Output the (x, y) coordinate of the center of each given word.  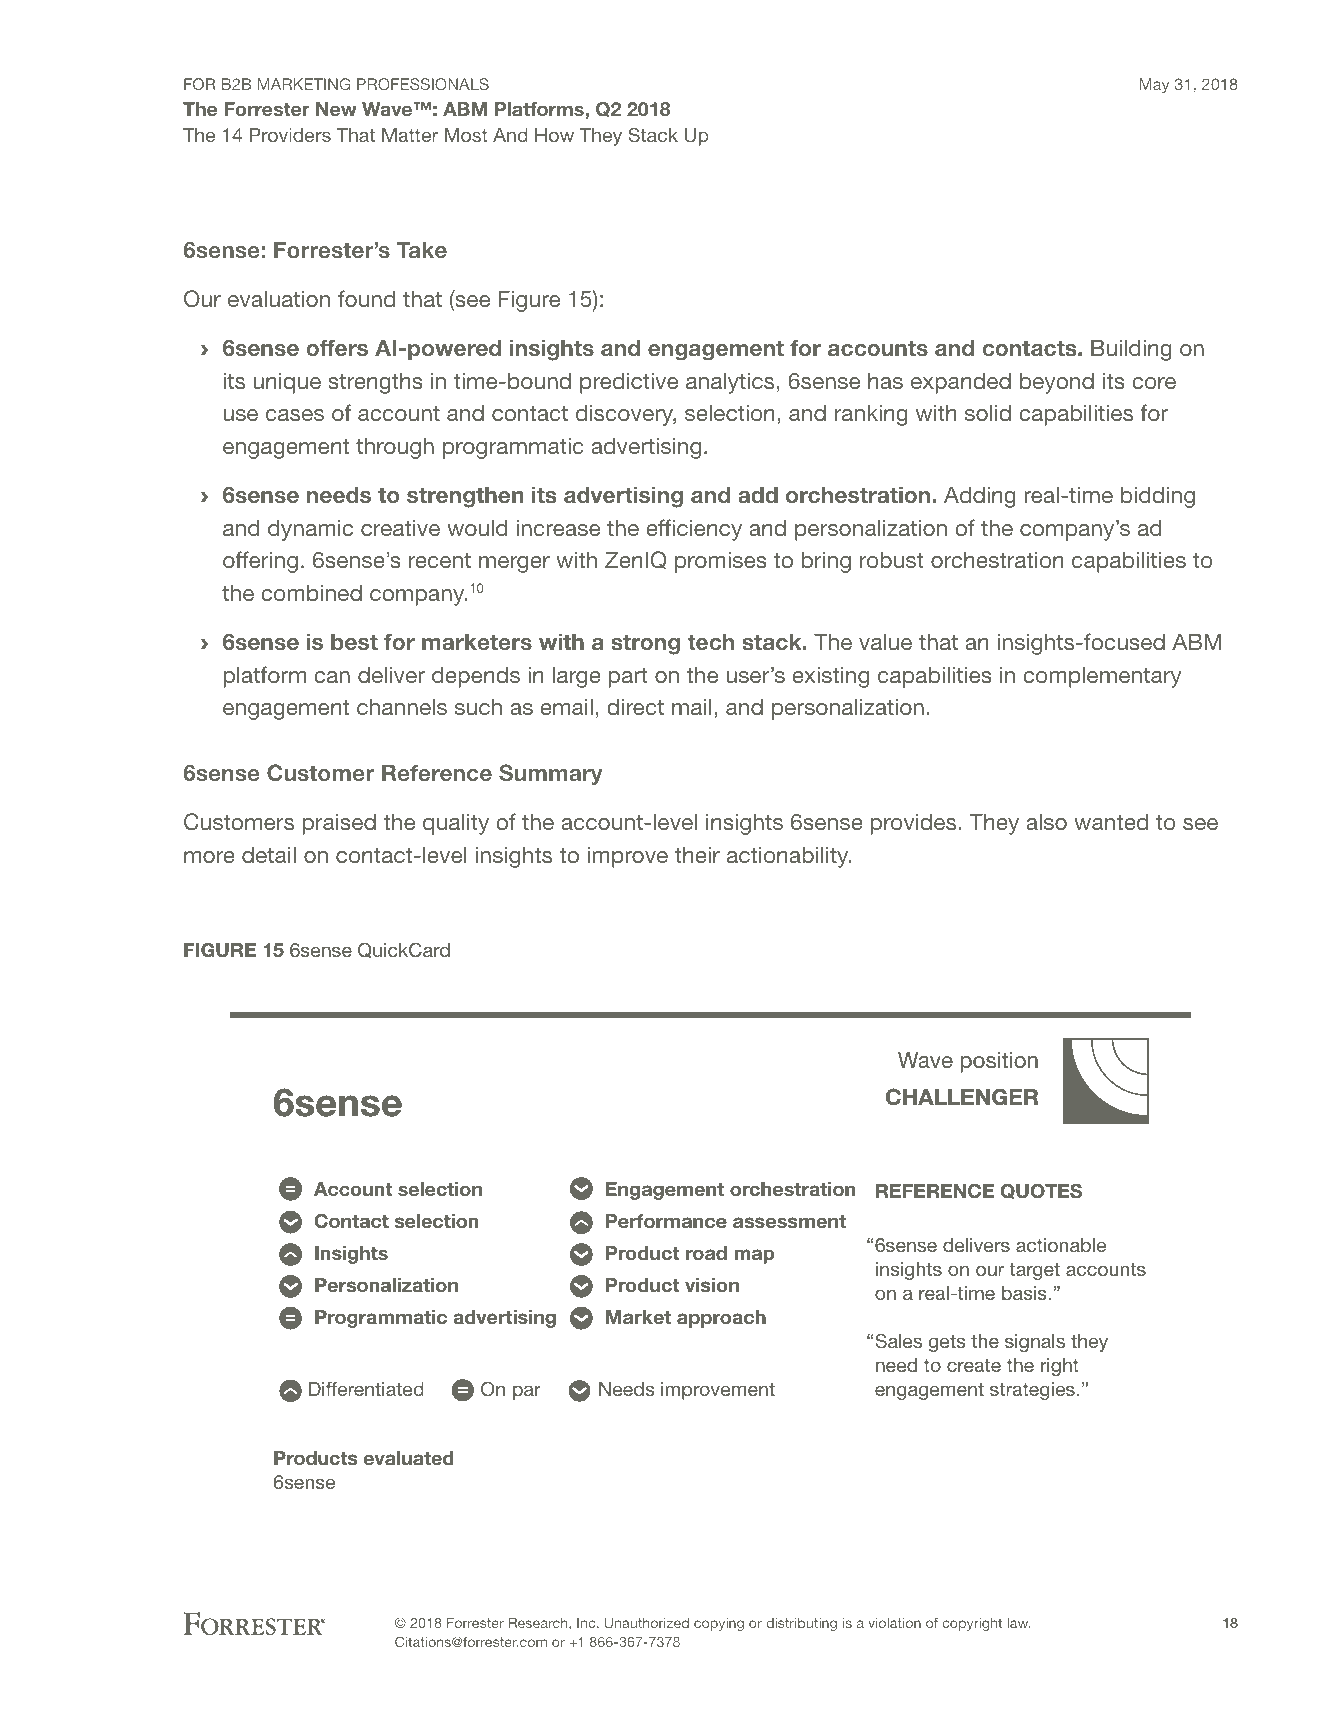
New (336, 109)
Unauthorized (647, 1623)
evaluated (408, 1458)
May (1154, 86)
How (554, 135)
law (1018, 1623)
